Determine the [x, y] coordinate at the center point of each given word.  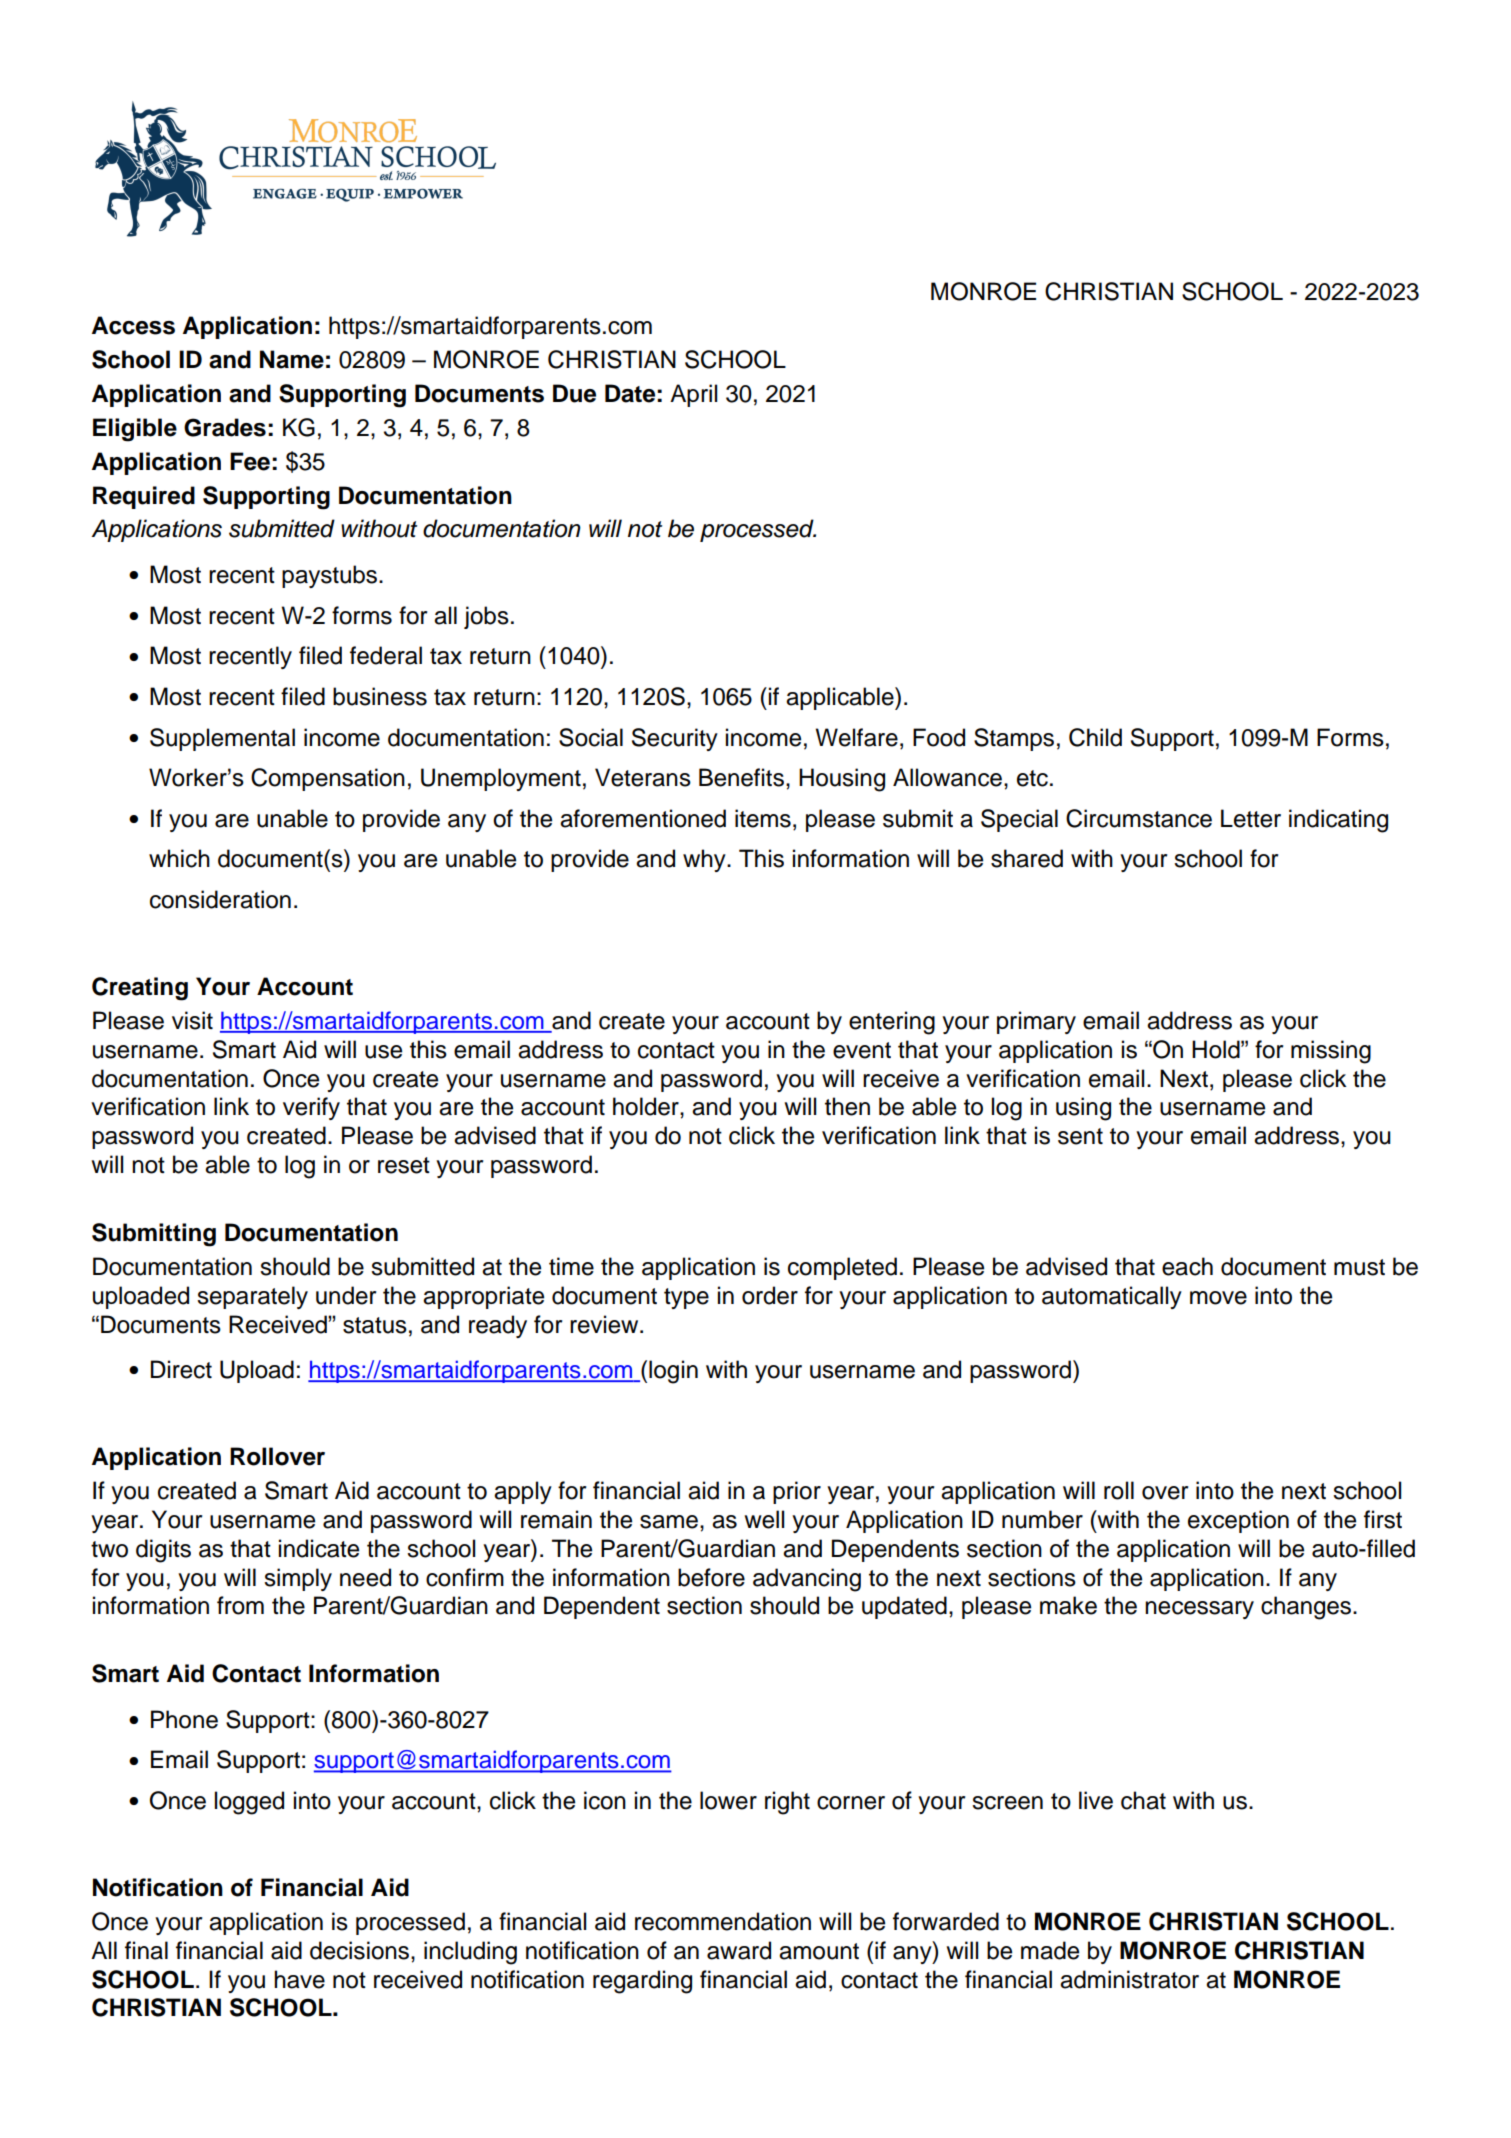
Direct [181, 1369]
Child [1095, 737]
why [705, 860]
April [693, 395]
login [673, 1372]
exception [1238, 1521]
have [299, 1979]
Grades [225, 427]
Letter [1251, 818]
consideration [220, 899]
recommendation [723, 1921]
